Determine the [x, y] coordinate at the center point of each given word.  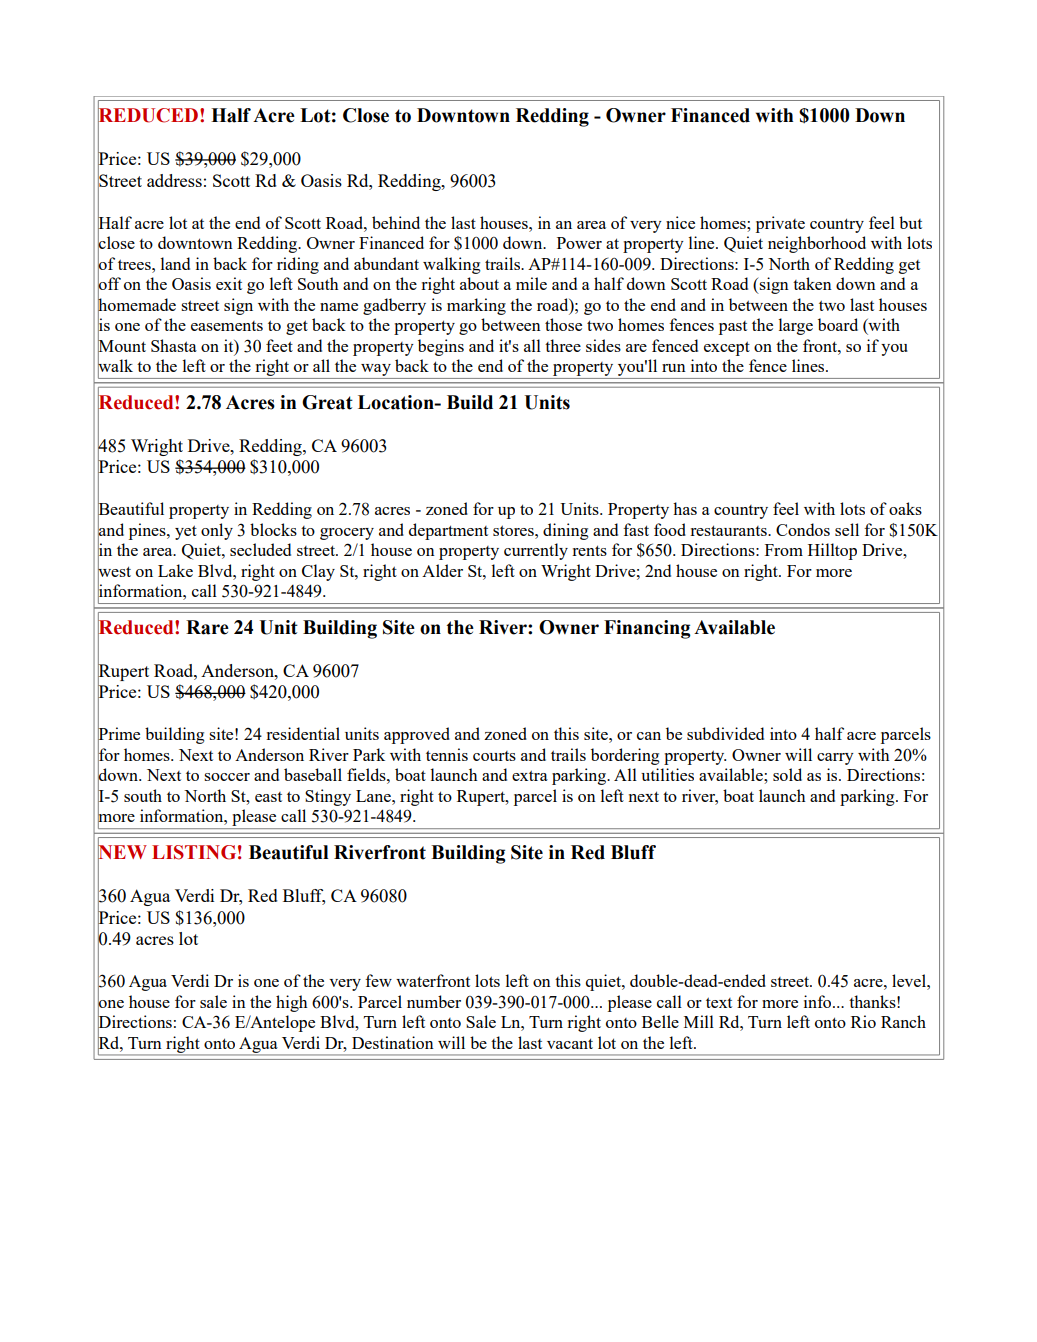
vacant [570, 1043]
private [780, 224]
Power [579, 243]
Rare [207, 627]
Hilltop [832, 551]
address [174, 180]
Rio [863, 1021]
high [292, 1003]
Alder [442, 570]
